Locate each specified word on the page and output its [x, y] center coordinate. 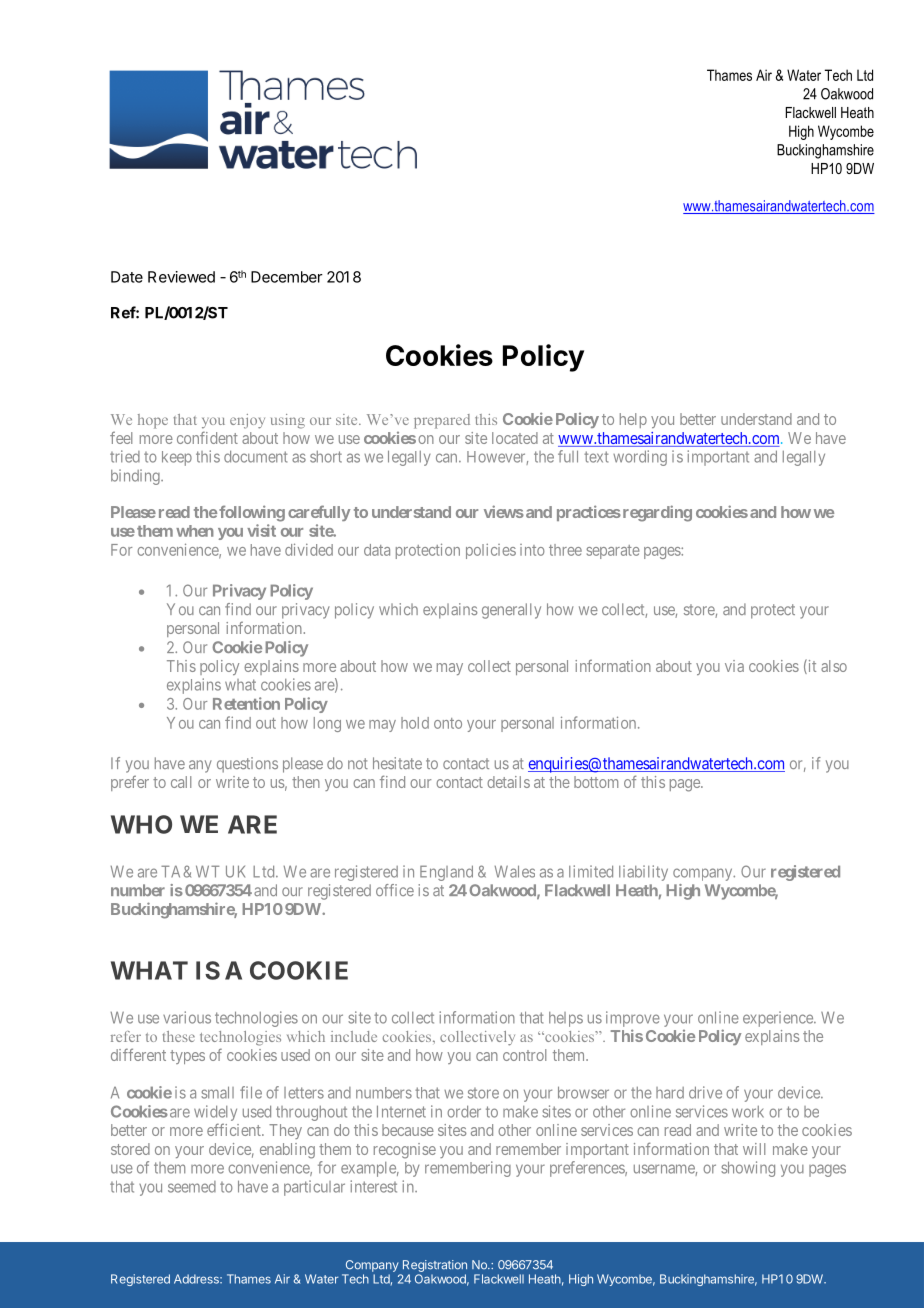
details [508, 782]
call [181, 782]
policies [491, 551]
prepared [442, 421]
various [187, 1017]
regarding [656, 513]
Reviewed [181, 277]
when [195, 531]
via [734, 666]
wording [640, 458]
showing [748, 1169]
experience [779, 1019]
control [524, 1055]
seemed [192, 1187]
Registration [435, 1266]
